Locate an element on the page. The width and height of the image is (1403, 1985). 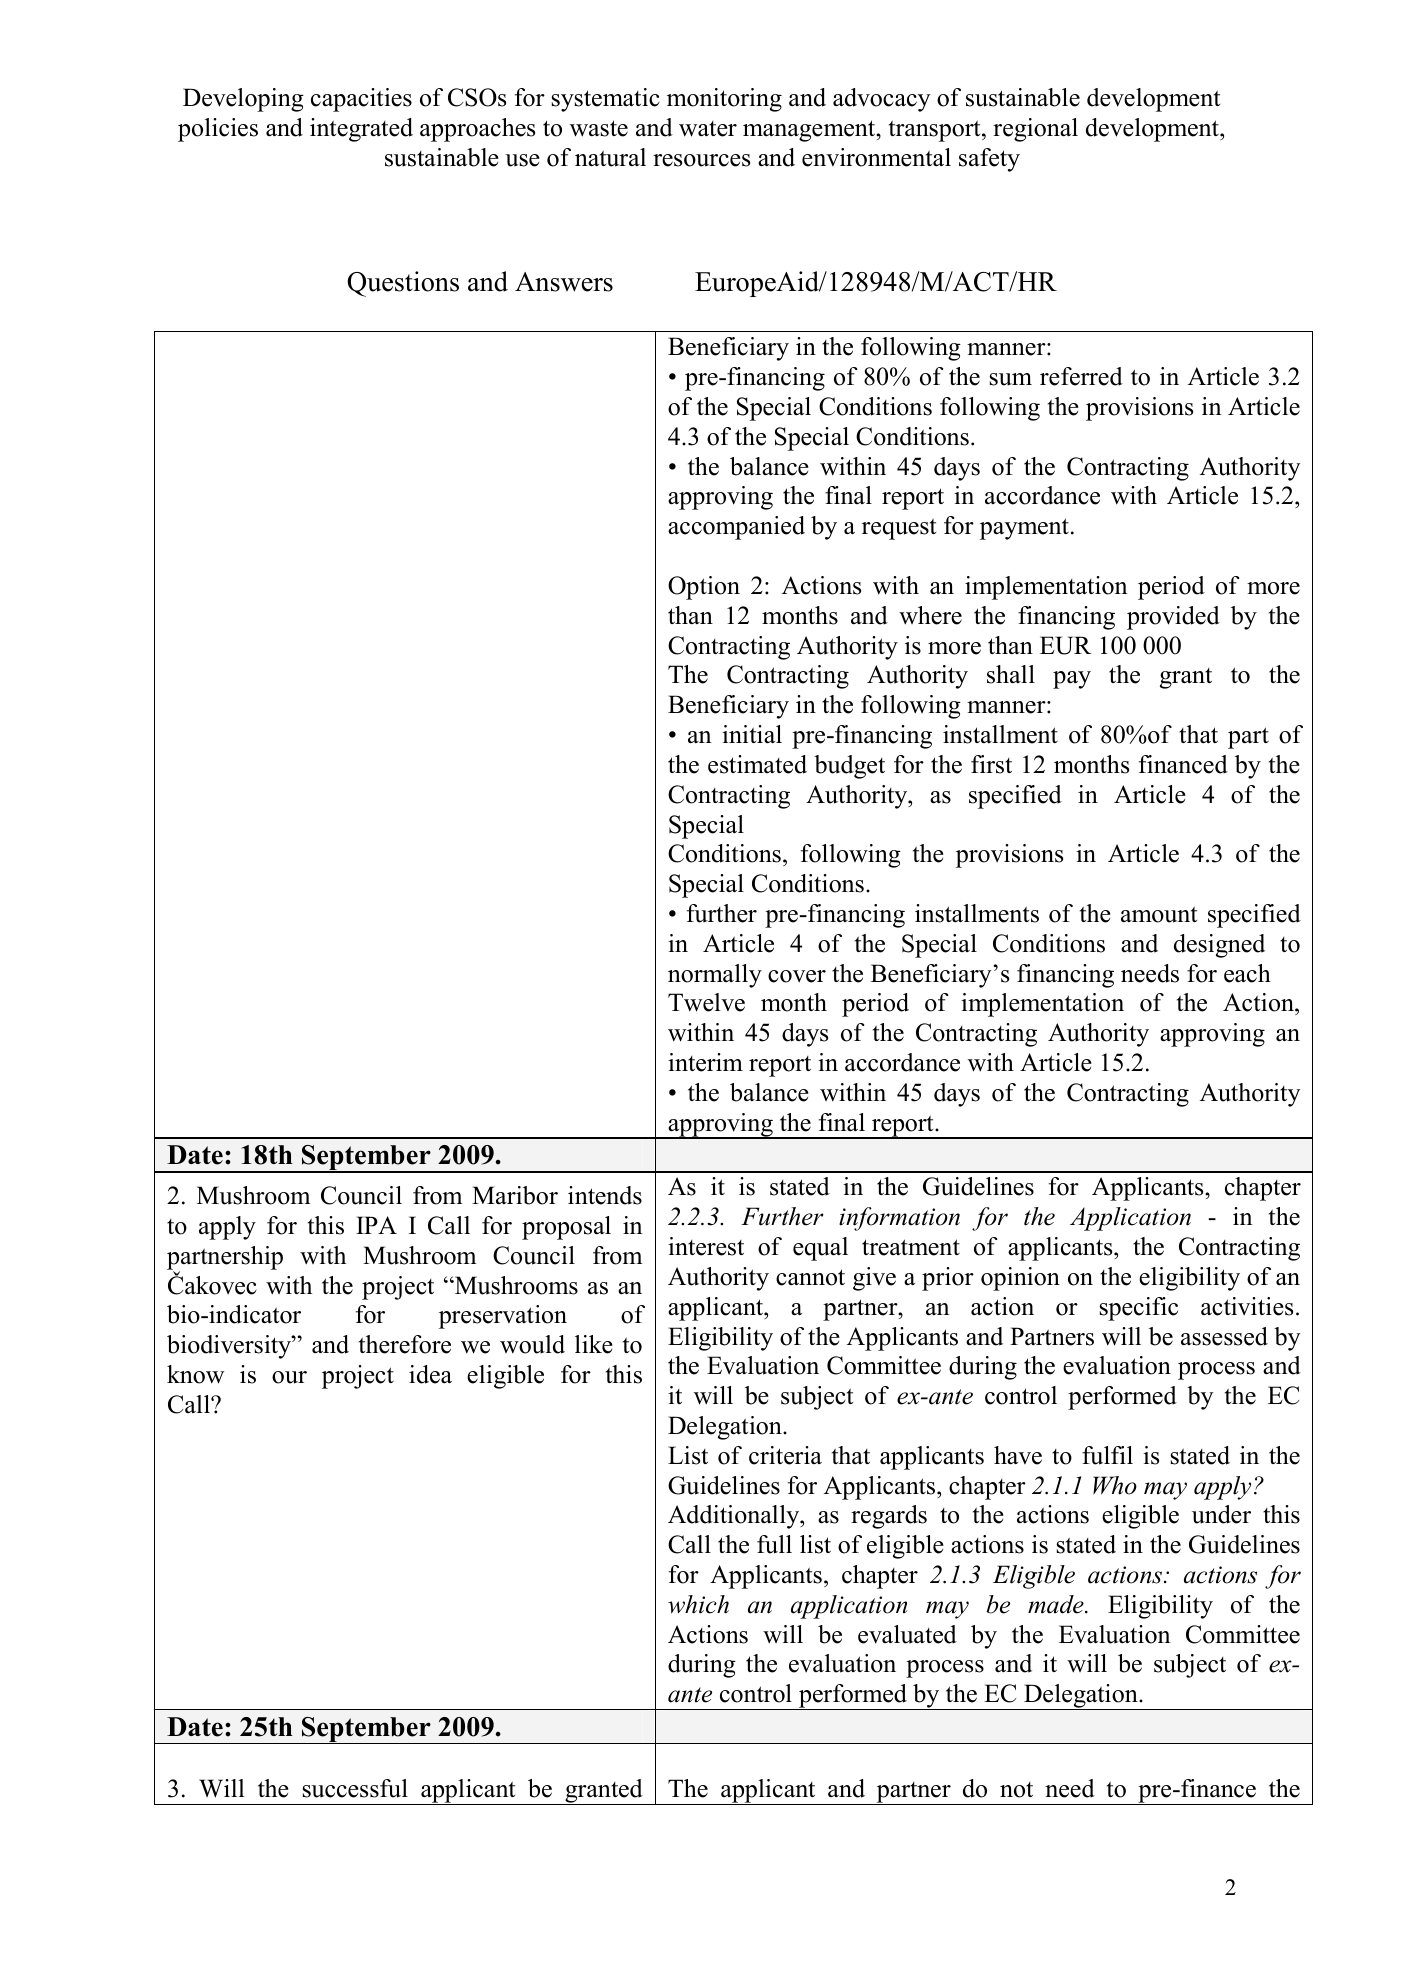
resources is located at coordinates (701, 160).
